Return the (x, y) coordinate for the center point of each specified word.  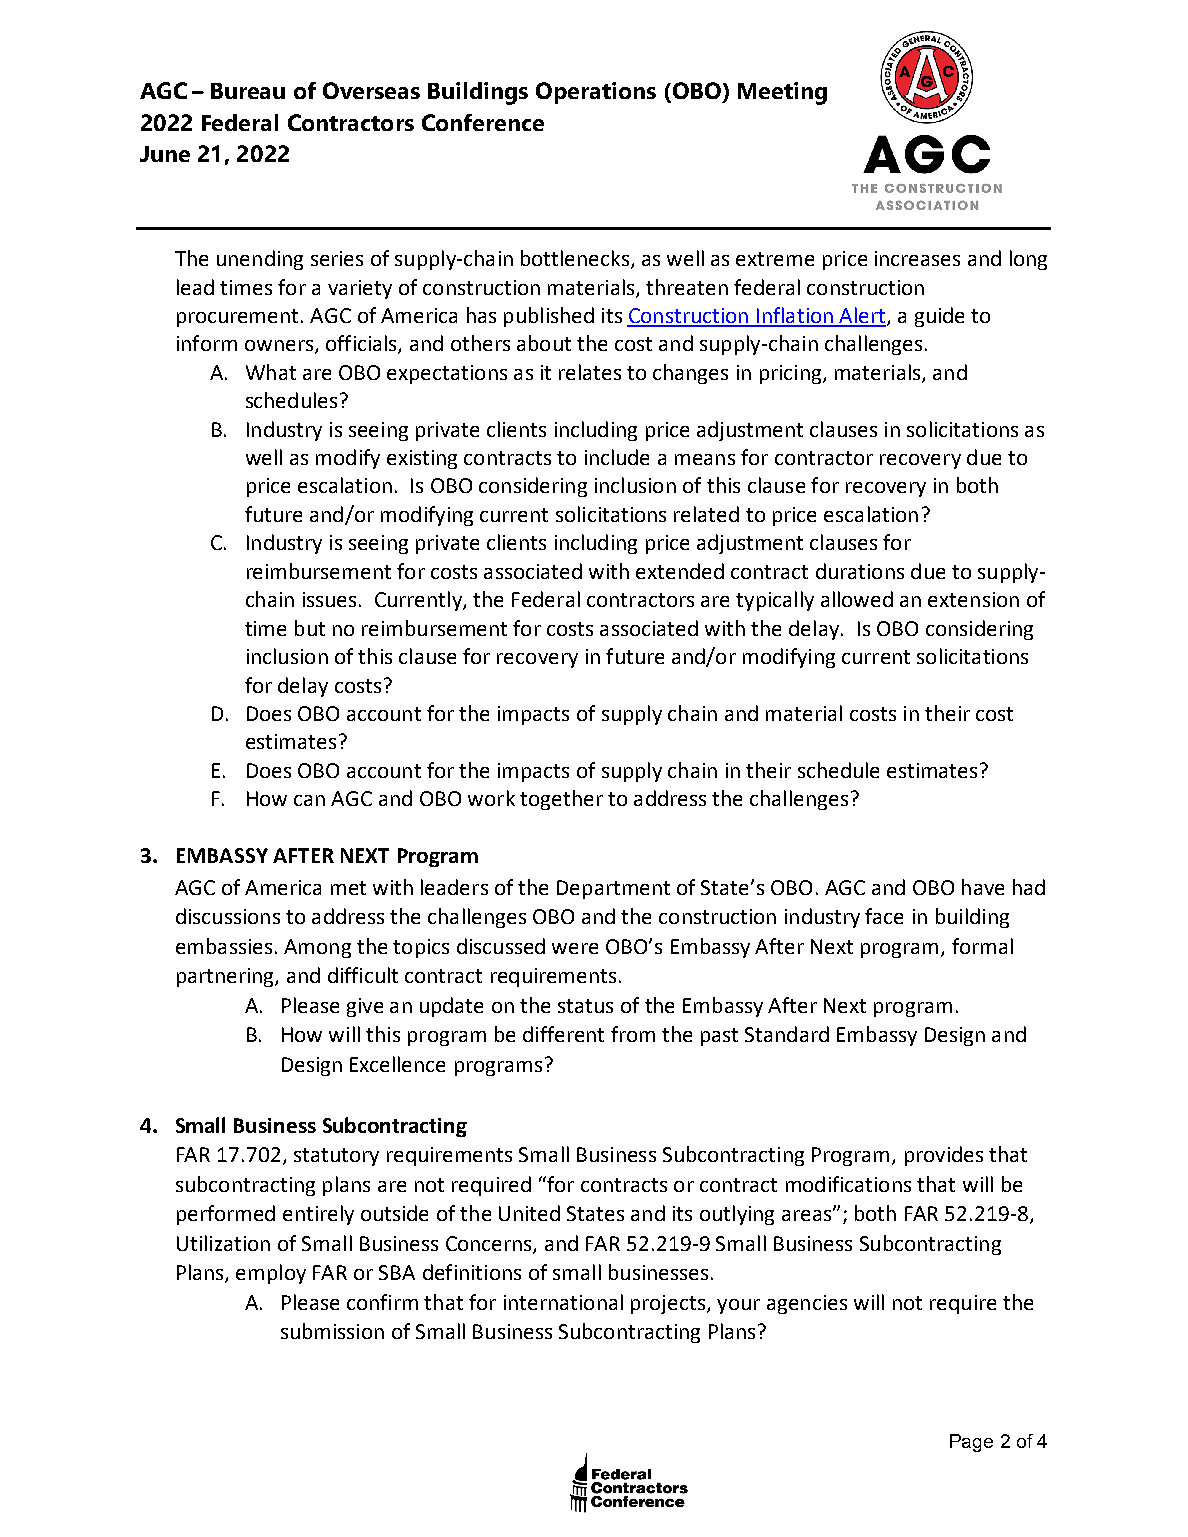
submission (332, 1331)
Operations (596, 93)
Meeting (782, 93)
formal (982, 946)
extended (680, 571)
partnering (226, 977)
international (563, 1302)
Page (971, 1443)
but (310, 628)
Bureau (248, 91)
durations (860, 571)
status (585, 1006)
